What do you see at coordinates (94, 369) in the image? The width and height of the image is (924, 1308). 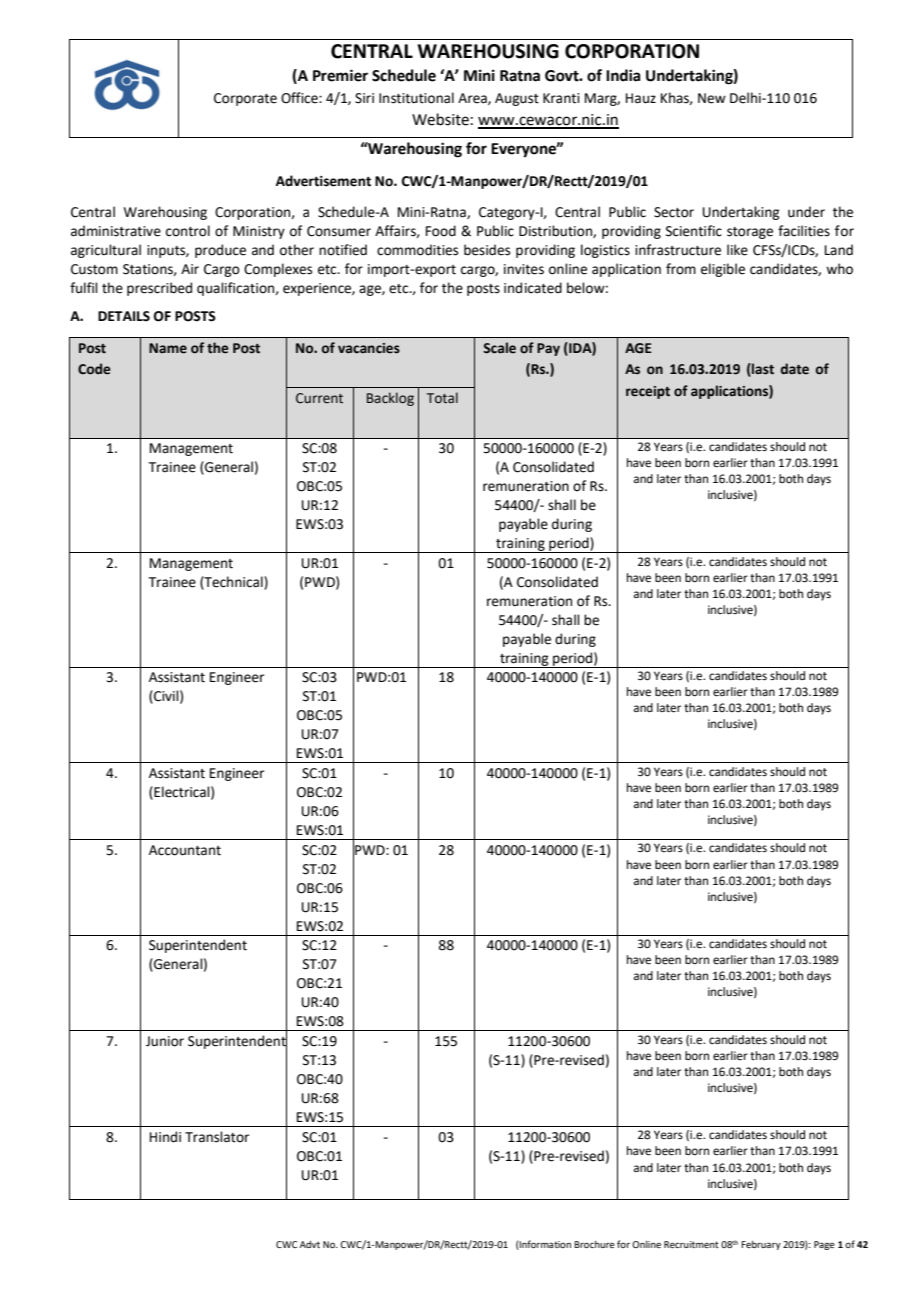 I see `Code` at bounding box center [94, 369].
